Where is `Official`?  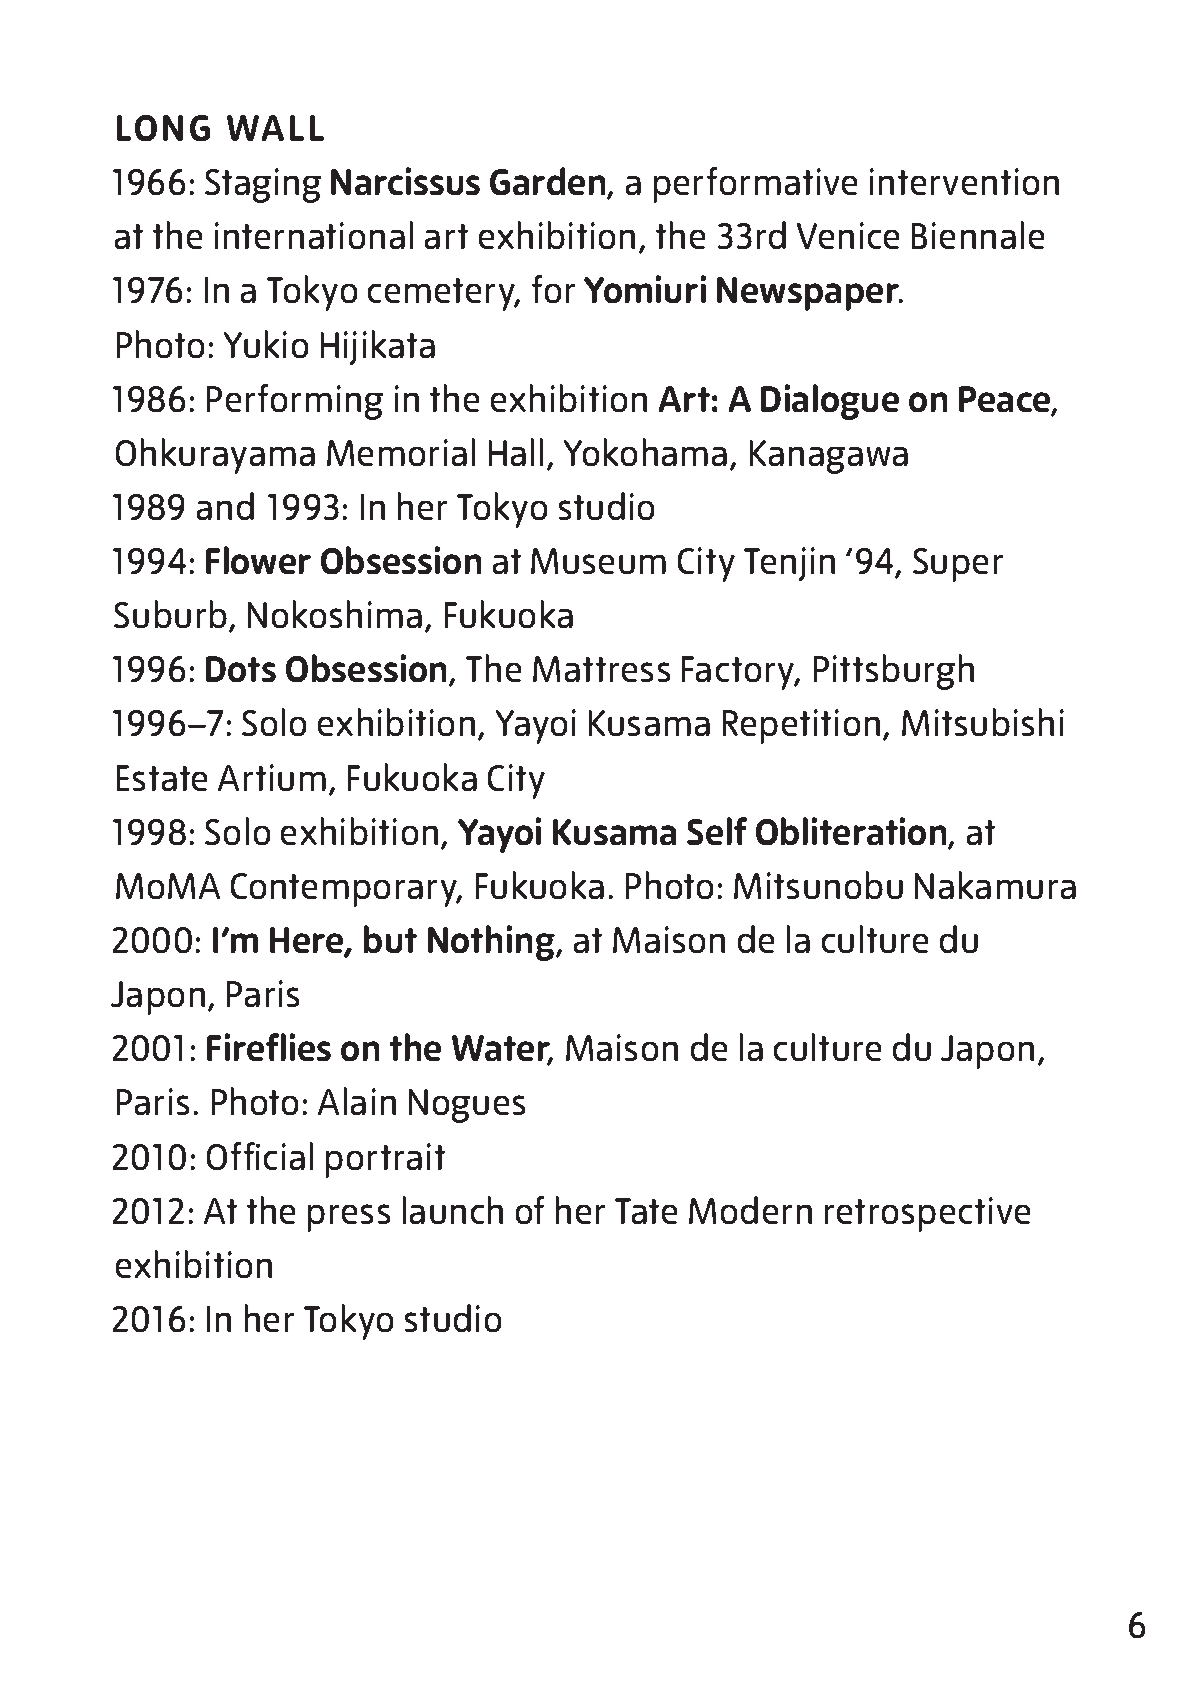 Official is located at coordinates (260, 1156).
